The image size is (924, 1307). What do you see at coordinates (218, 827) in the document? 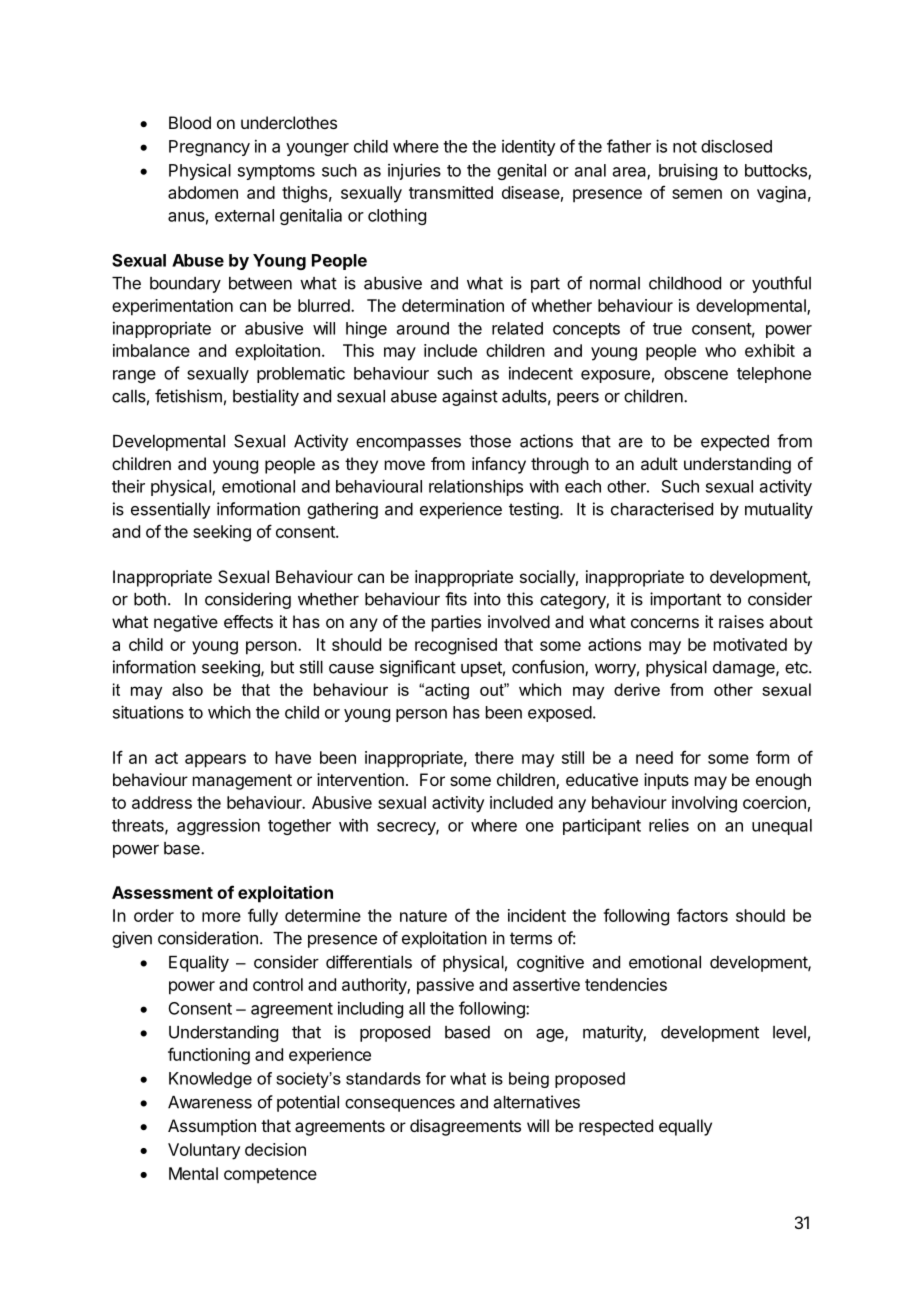
I see `aggression` at bounding box center [218, 827].
